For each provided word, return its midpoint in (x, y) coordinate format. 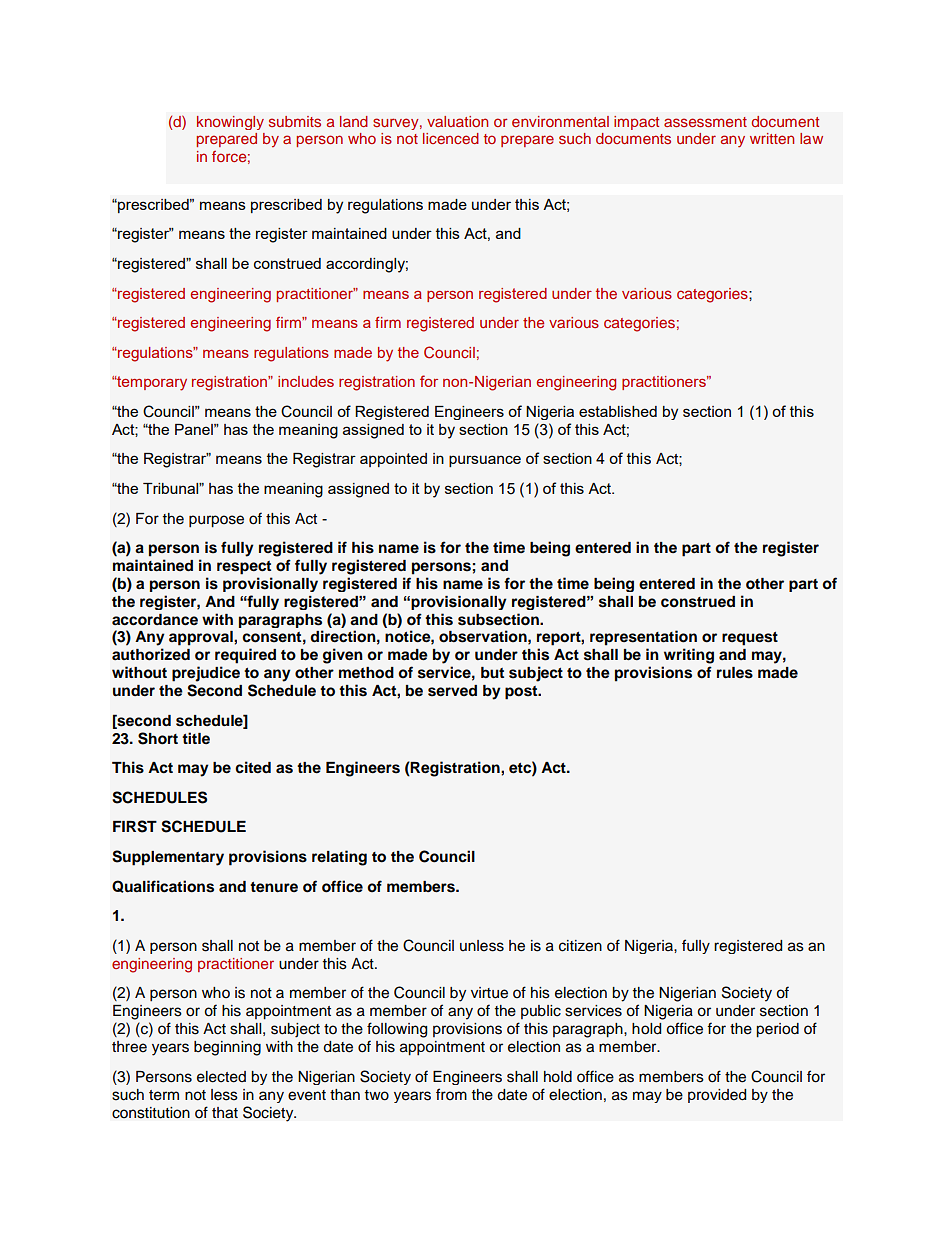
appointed (393, 460)
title (196, 738)
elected (221, 1077)
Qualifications (163, 886)
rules (735, 673)
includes (306, 381)
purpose (216, 521)
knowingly (230, 123)
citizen (580, 946)
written (772, 138)
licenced (451, 138)
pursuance (485, 461)
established (618, 411)
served (452, 691)
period (777, 1030)
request (750, 639)
